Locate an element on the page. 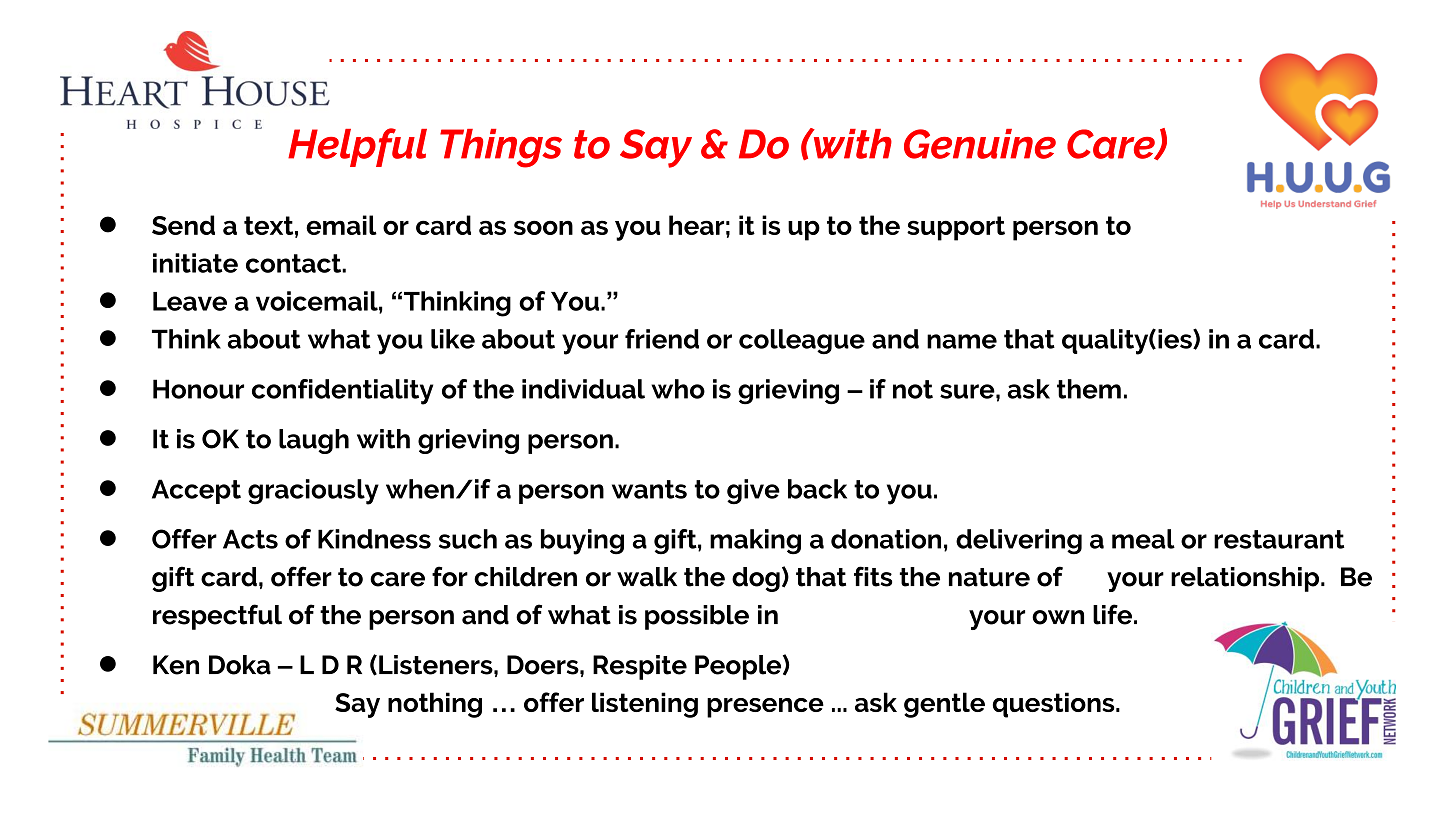  them is located at coordinates (1089, 389).
